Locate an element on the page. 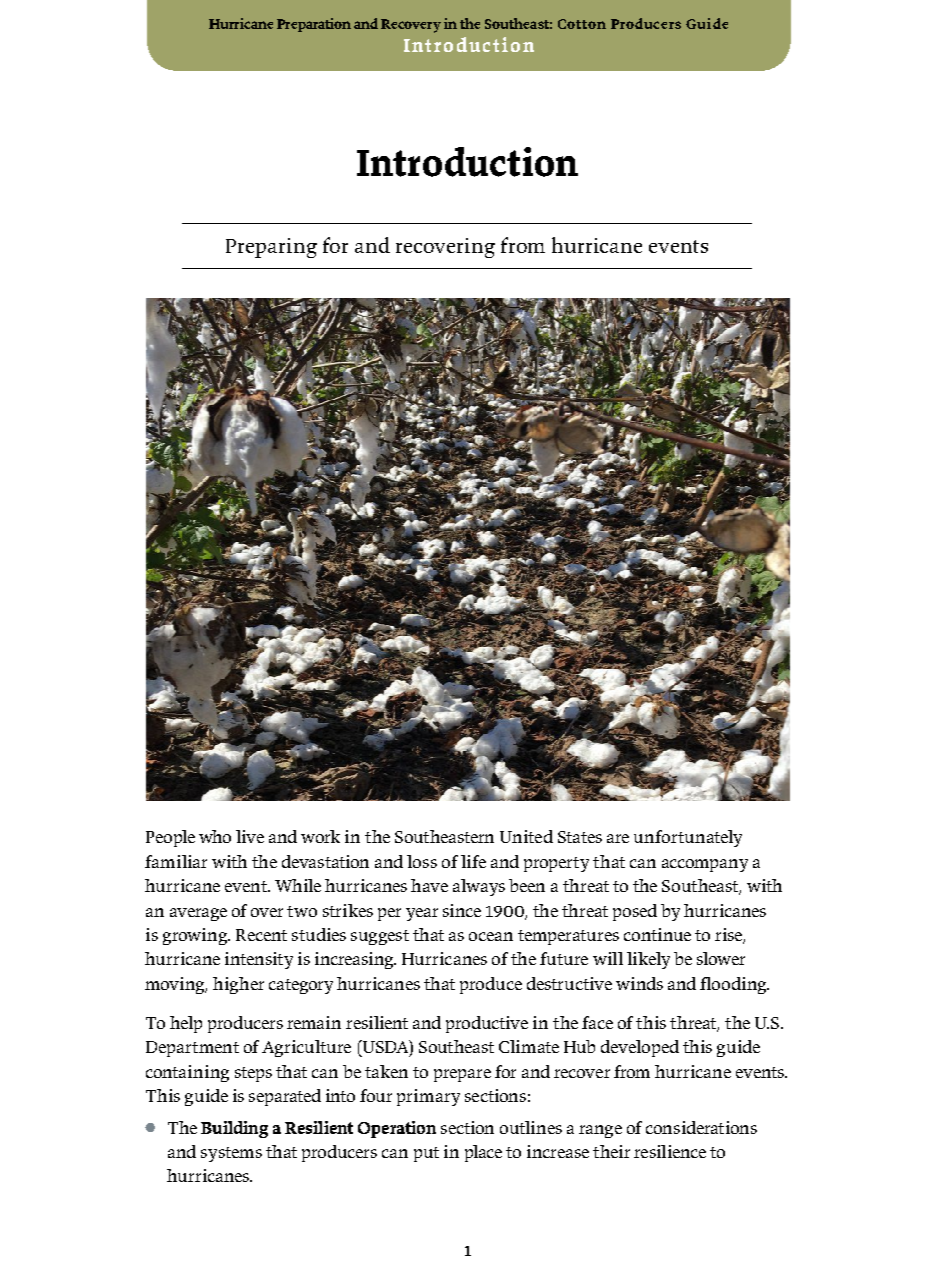  Preparing is located at coordinates (271, 248).
